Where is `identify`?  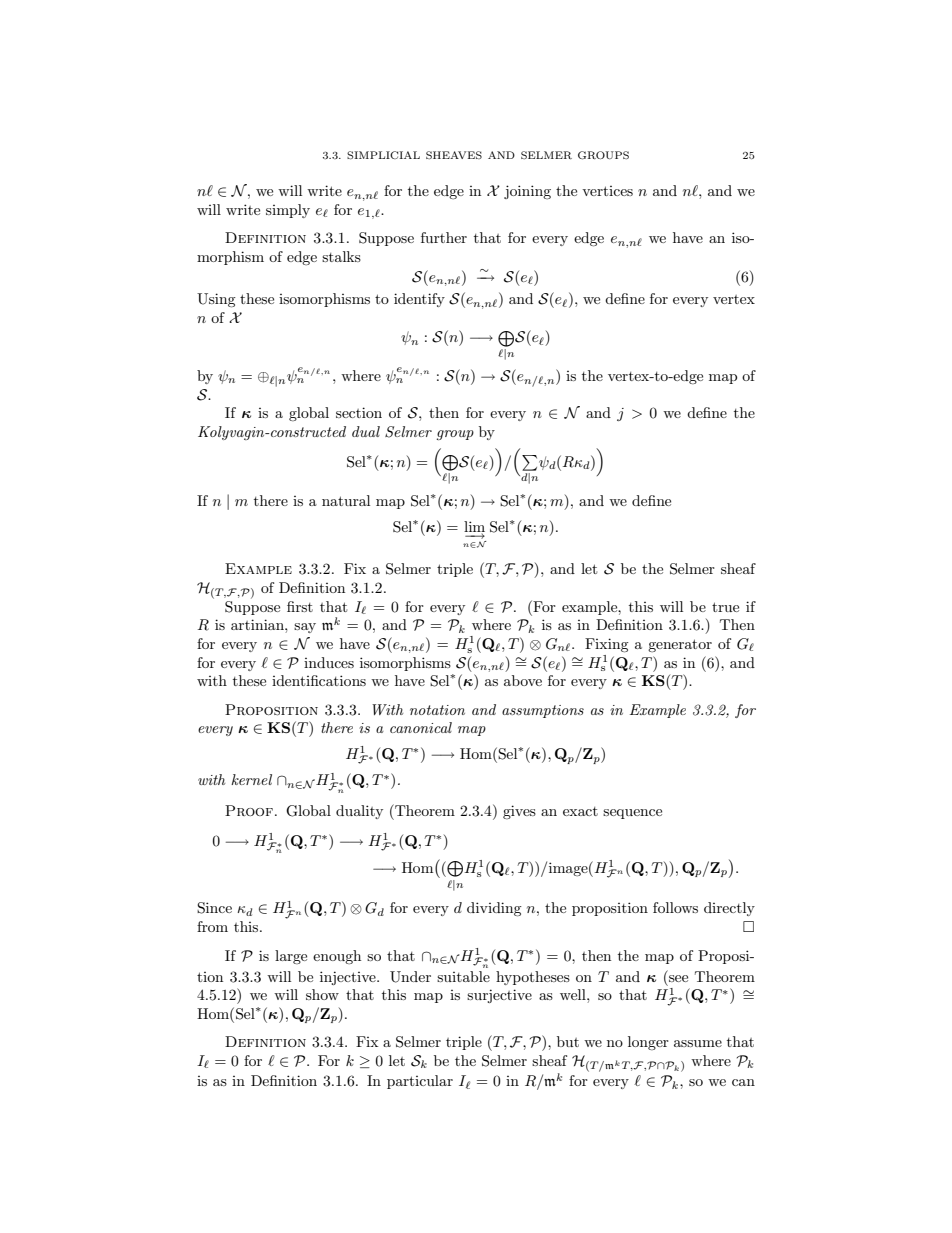 identify is located at coordinates (419, 300).
